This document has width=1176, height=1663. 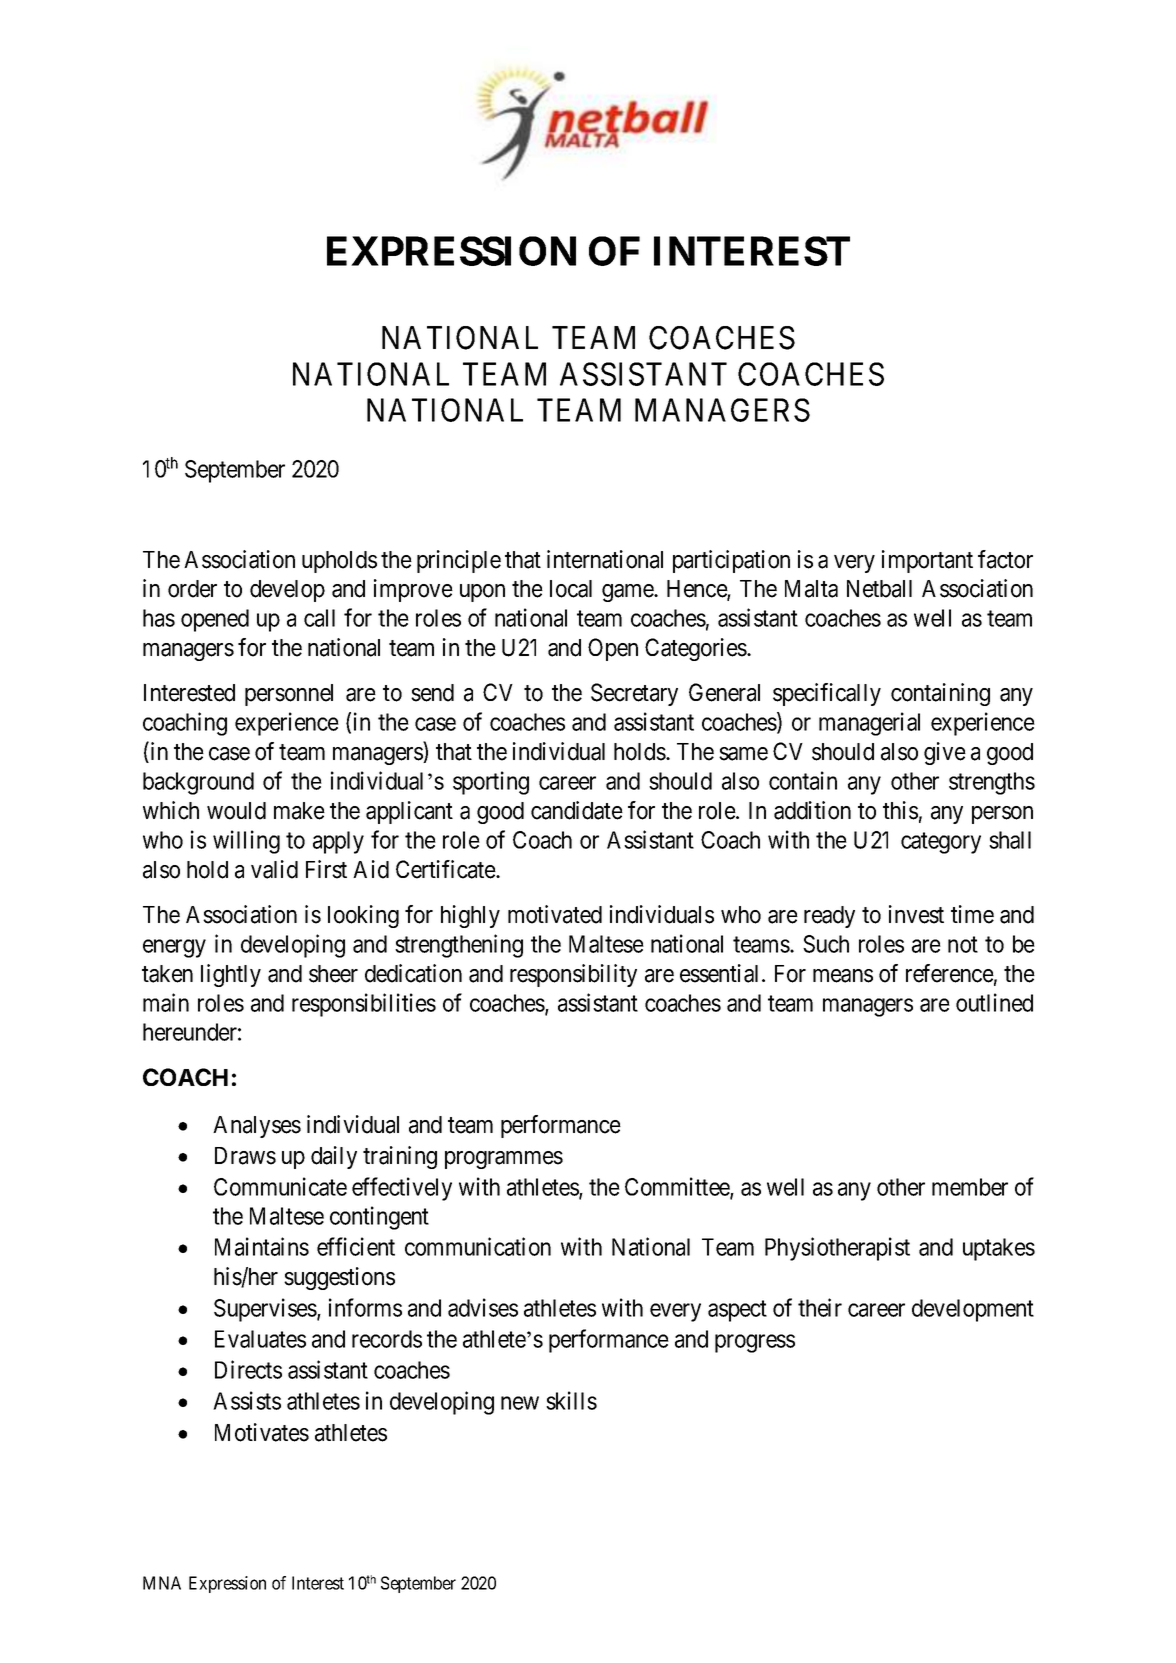 What do you see at coordinates (571, 589) in the document?
I see `local` at bounding box center [571, 589].
